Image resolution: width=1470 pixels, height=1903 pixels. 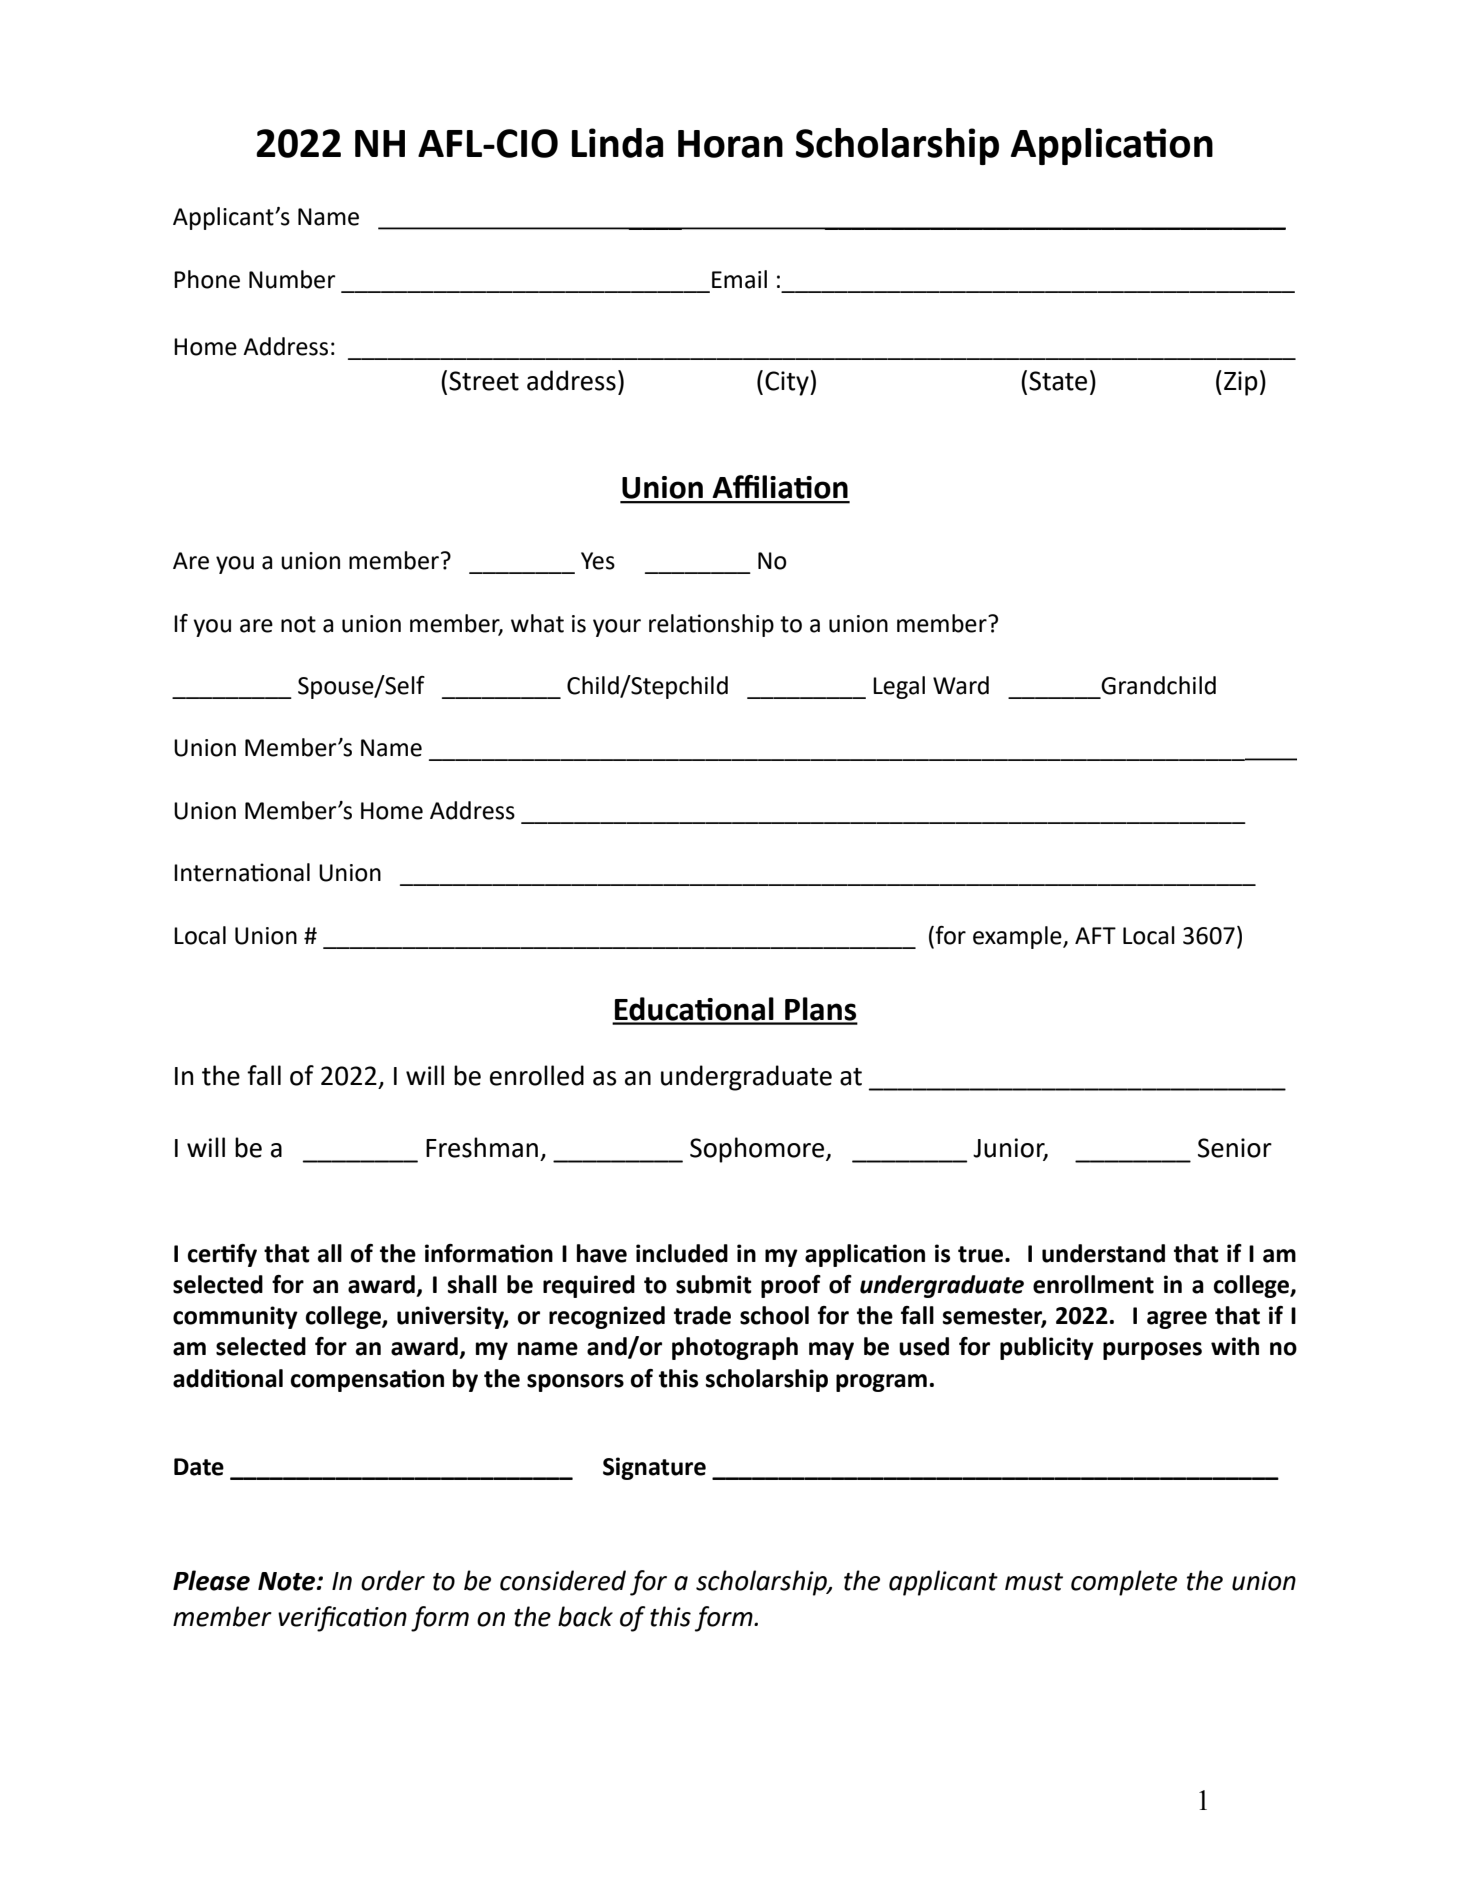 What do you see at coordinates (682, 1253) in the screenshot?
I see `included` at bounding box center [682, 1253].
